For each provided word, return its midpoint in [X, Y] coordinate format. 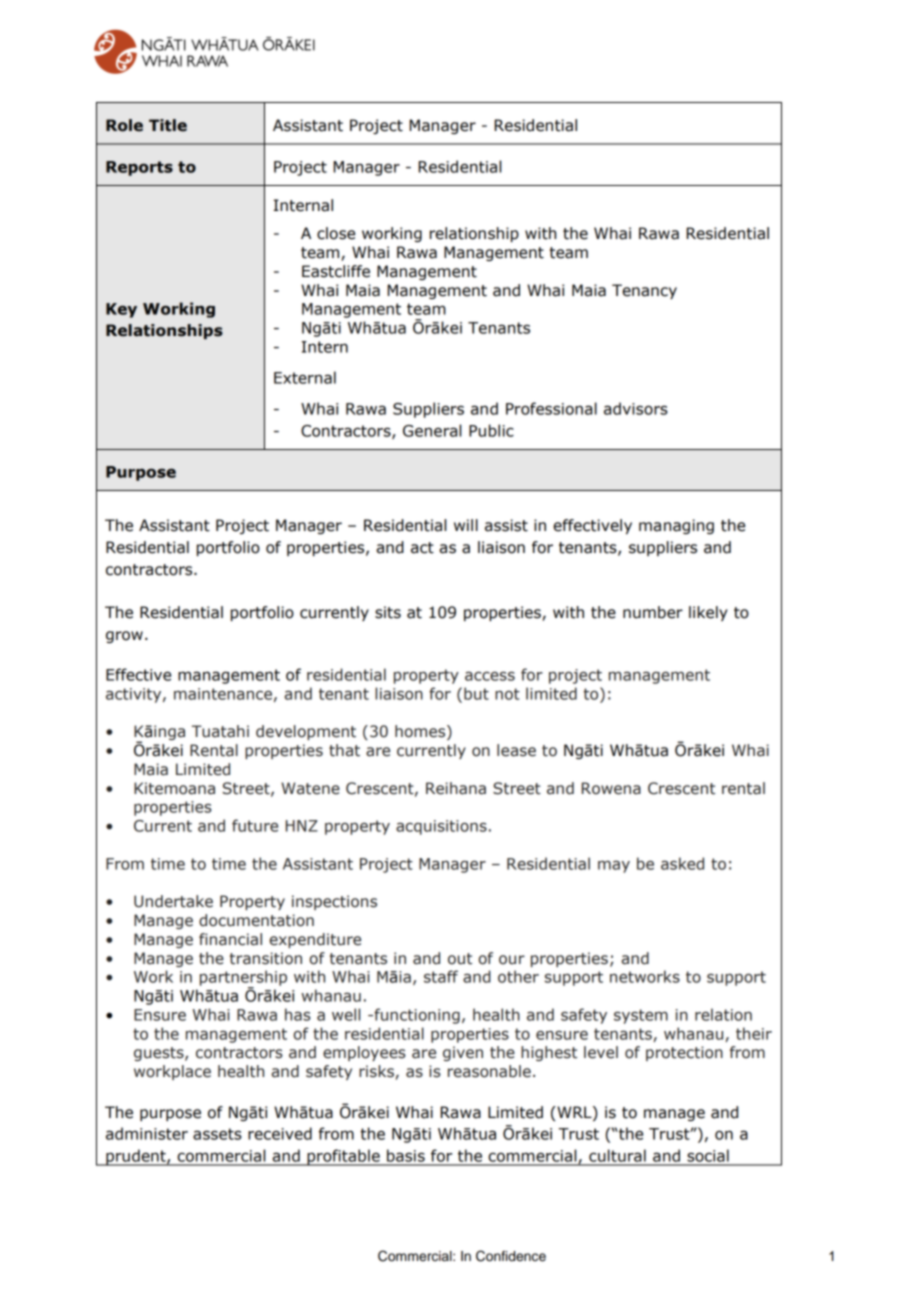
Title [168, 125]
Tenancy [644, 291]
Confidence [511, 1256]
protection [684, 1053]
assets [217, 1134]
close [336, 233]
